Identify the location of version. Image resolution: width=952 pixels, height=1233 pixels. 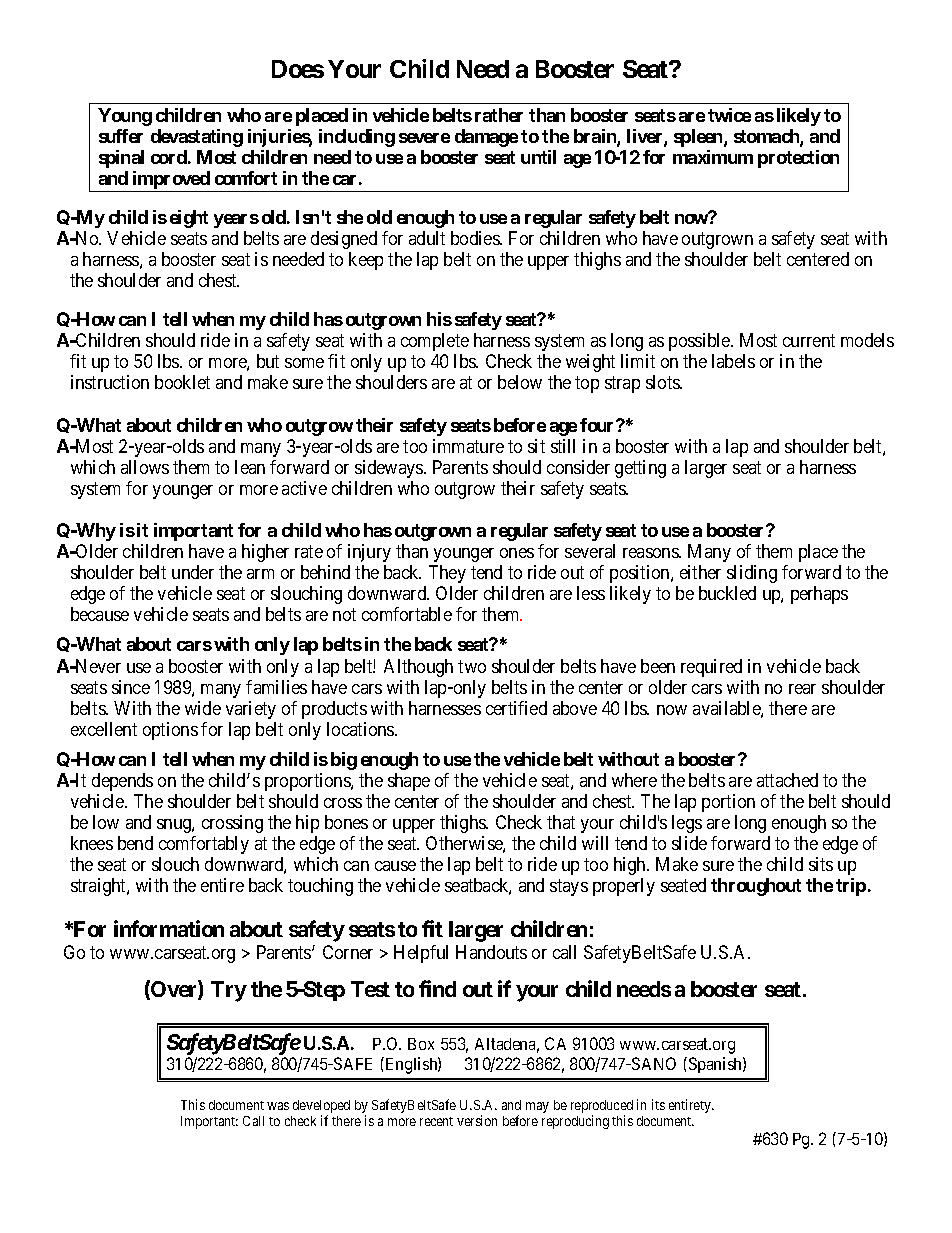
(477, 1120).
